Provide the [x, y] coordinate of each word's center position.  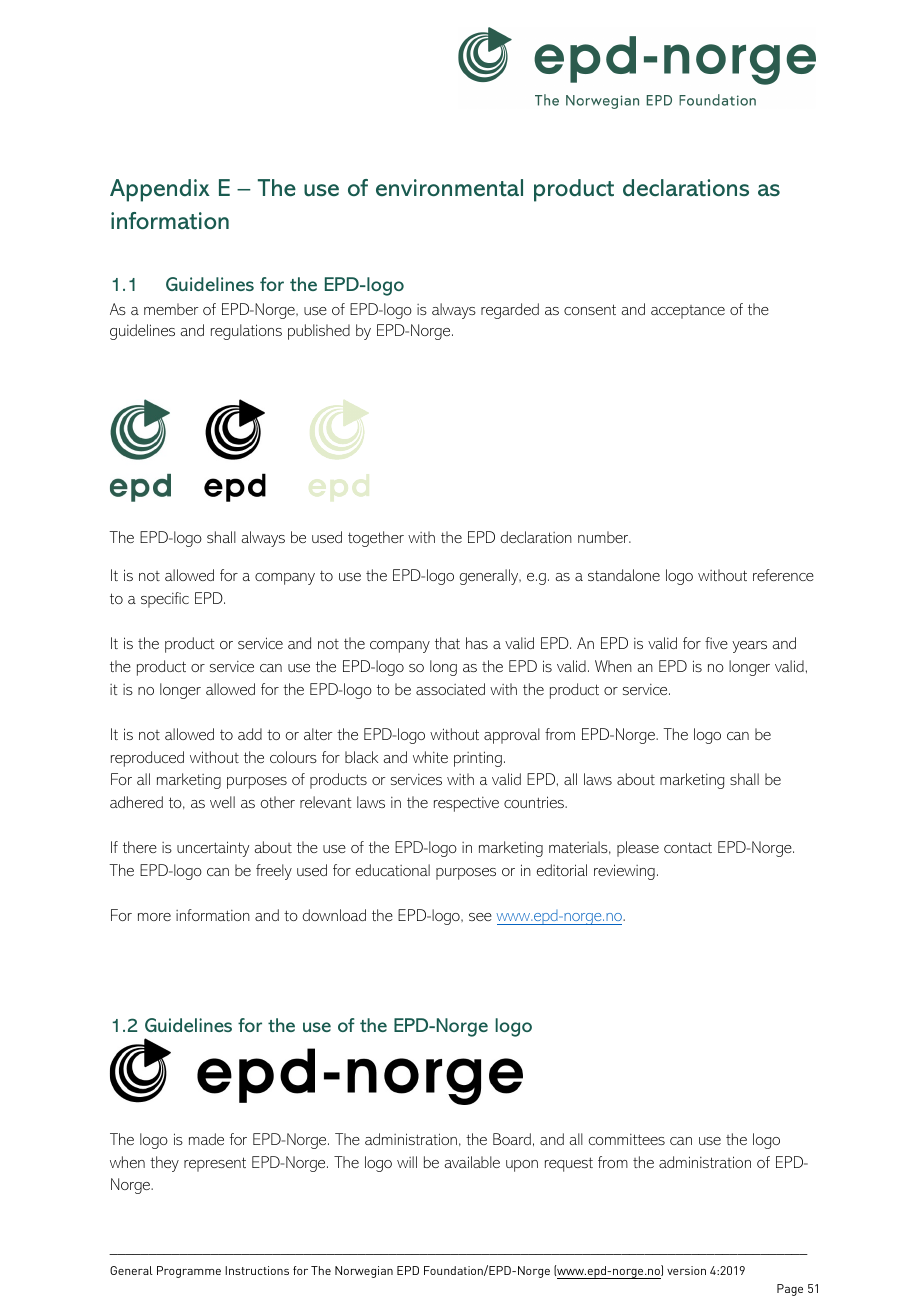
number [604, 537]
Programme [189, 1272]
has [477, 643]
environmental [449, 187]
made [206, 1139]
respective [466, 804]
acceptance [688, 312]
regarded [510, 311]
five [716, 643]
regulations [246, 332]
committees [627, 1139]
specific [165, 600]
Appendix [160, 190]
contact [688, 847]
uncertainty [213, 849]
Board [512, 1139]
